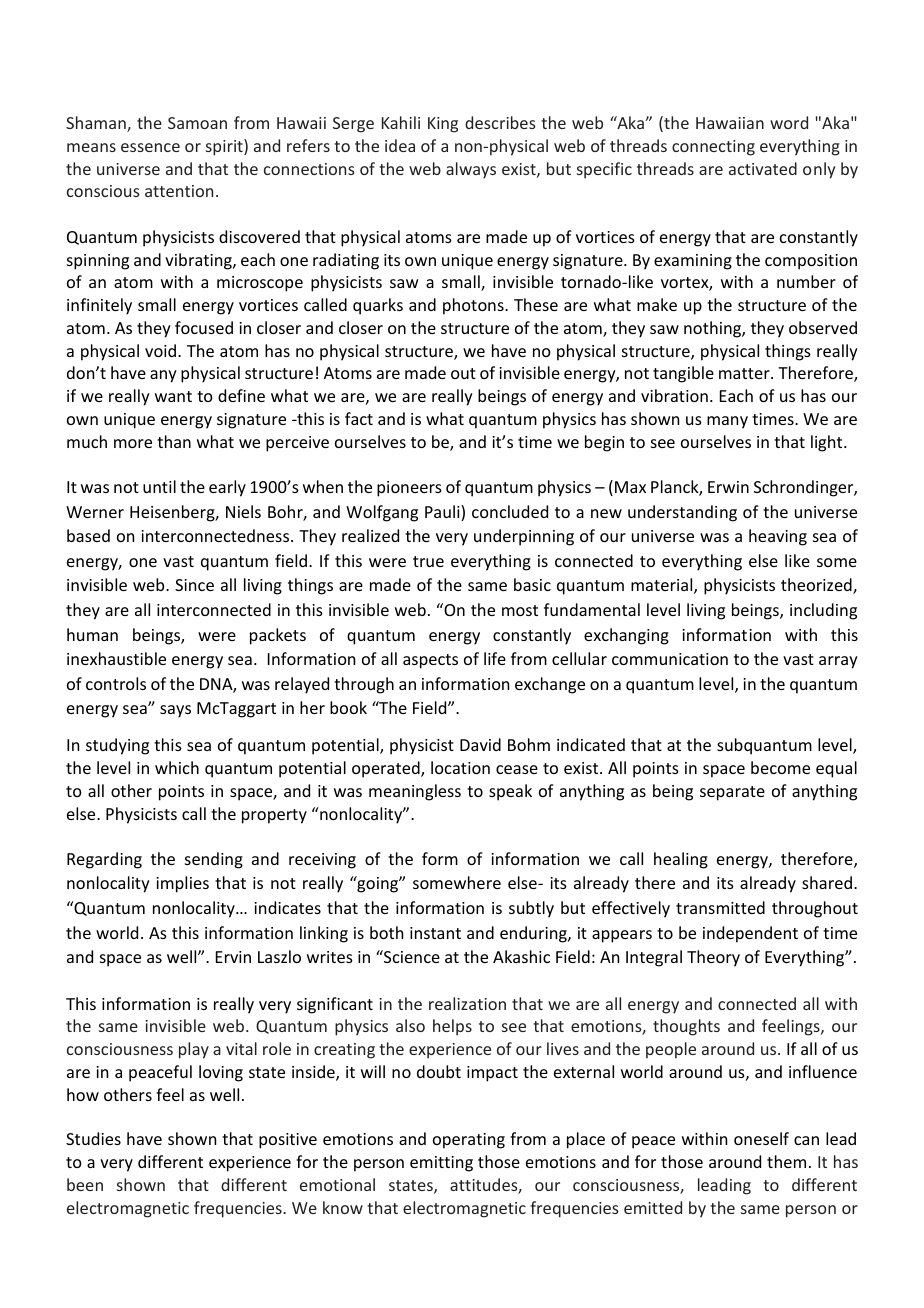  What do you see at coordinates (763, 168) in the document?
I see `activated` at bounding box center [763, 168].
